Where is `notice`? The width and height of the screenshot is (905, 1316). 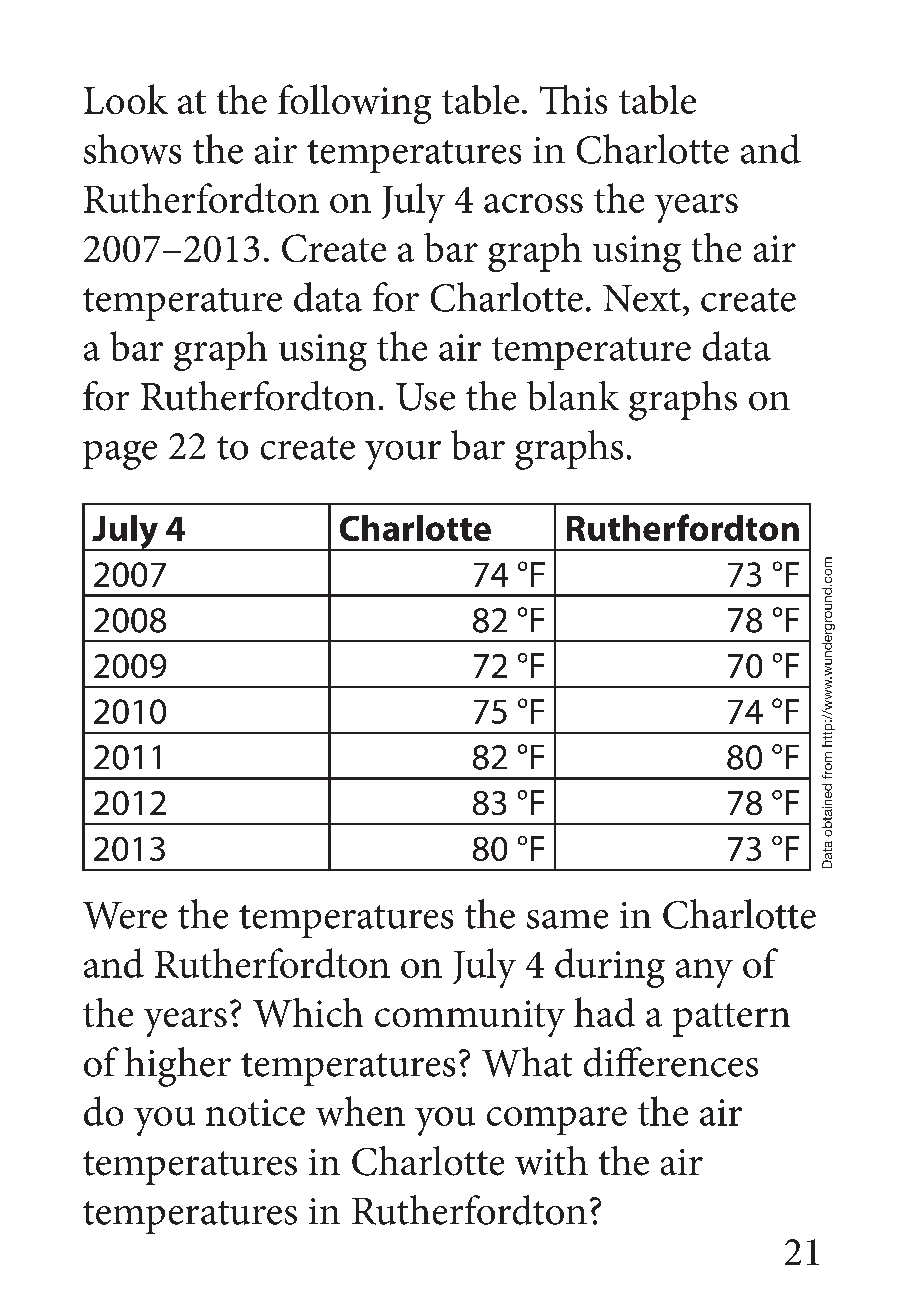
notice is located at coordinates (255, 1112).
